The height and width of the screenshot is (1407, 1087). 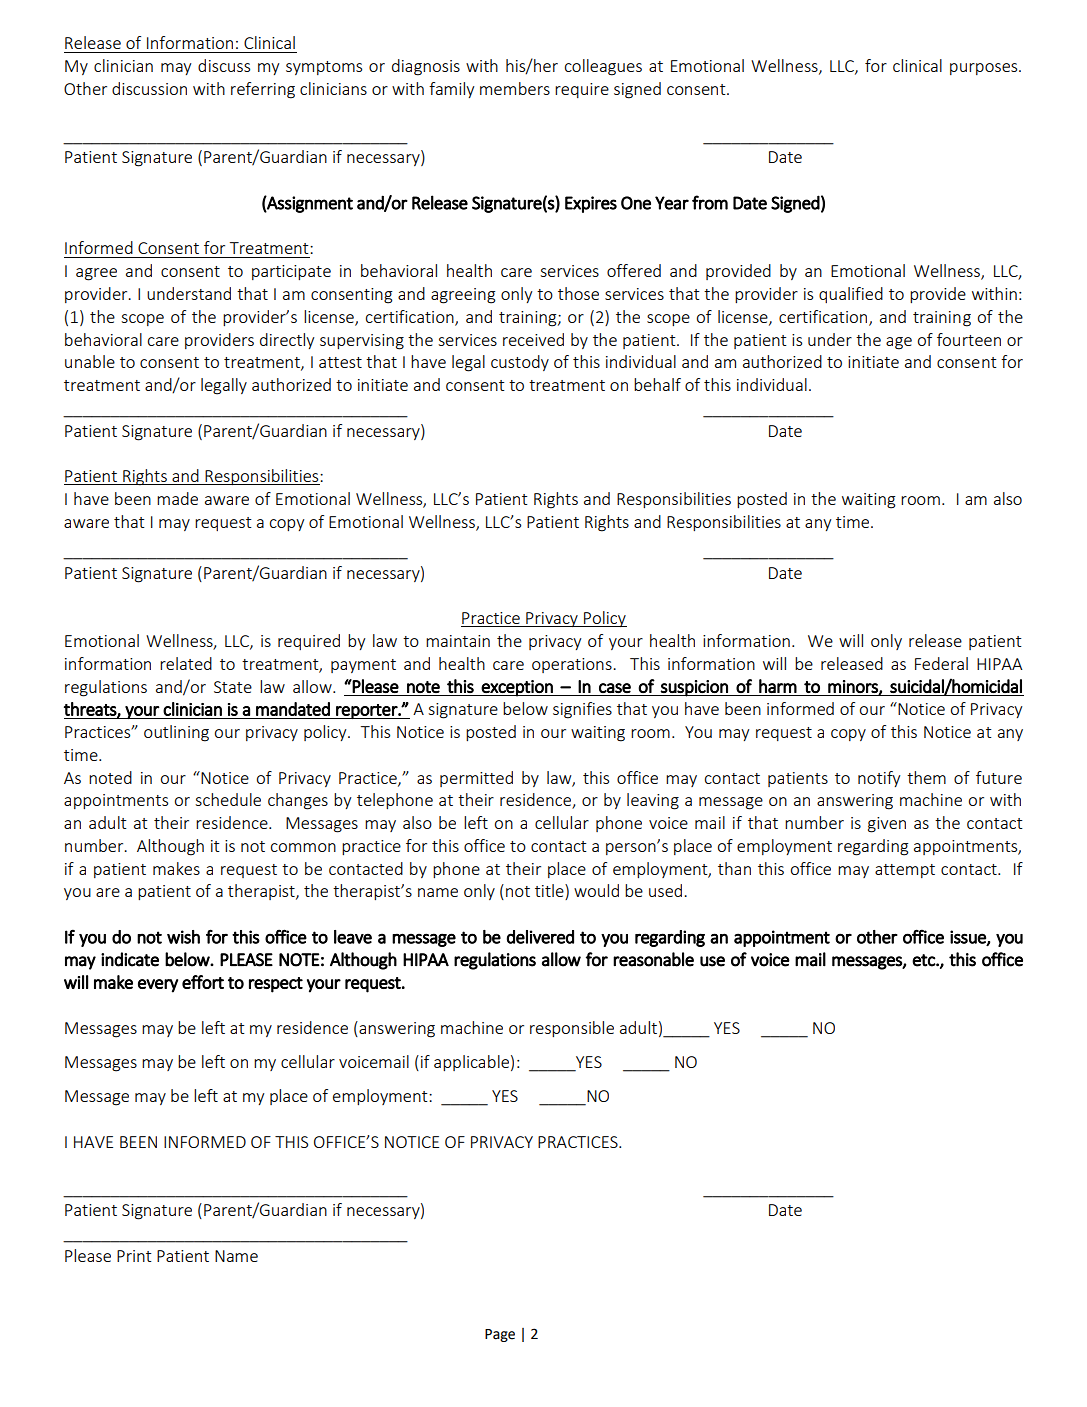 I want to click on State, so click(x=233, y=687).
